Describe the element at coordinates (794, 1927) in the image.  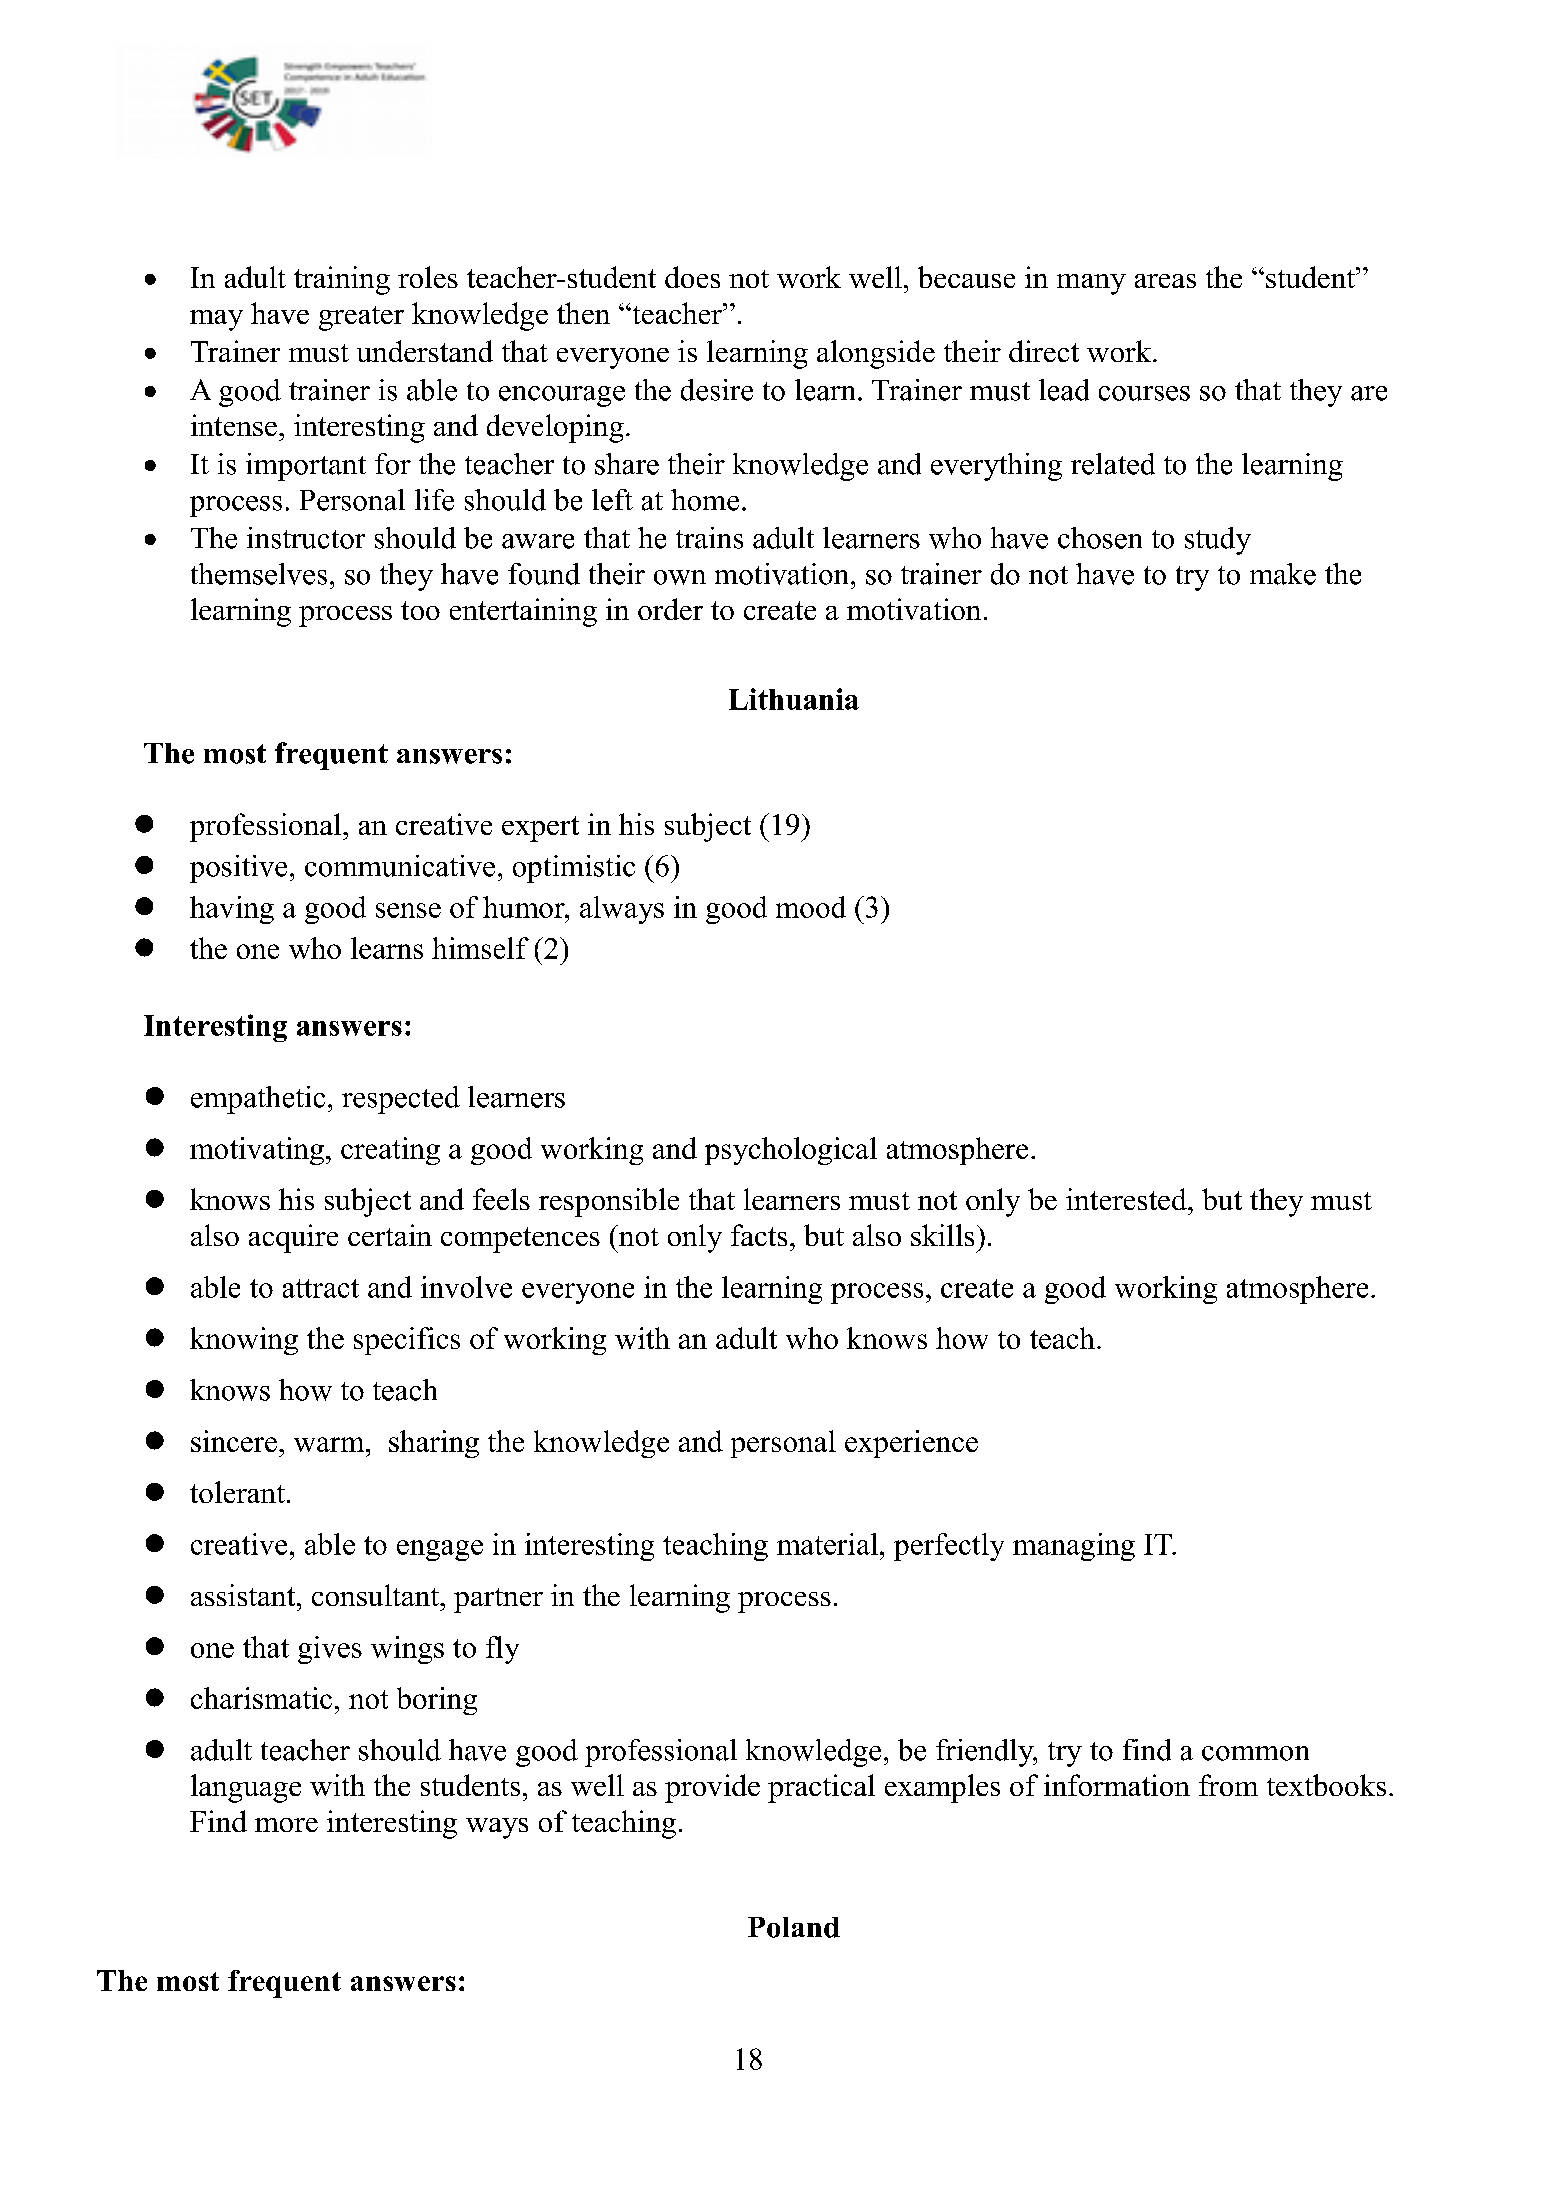
I see `Poland` at that location.
